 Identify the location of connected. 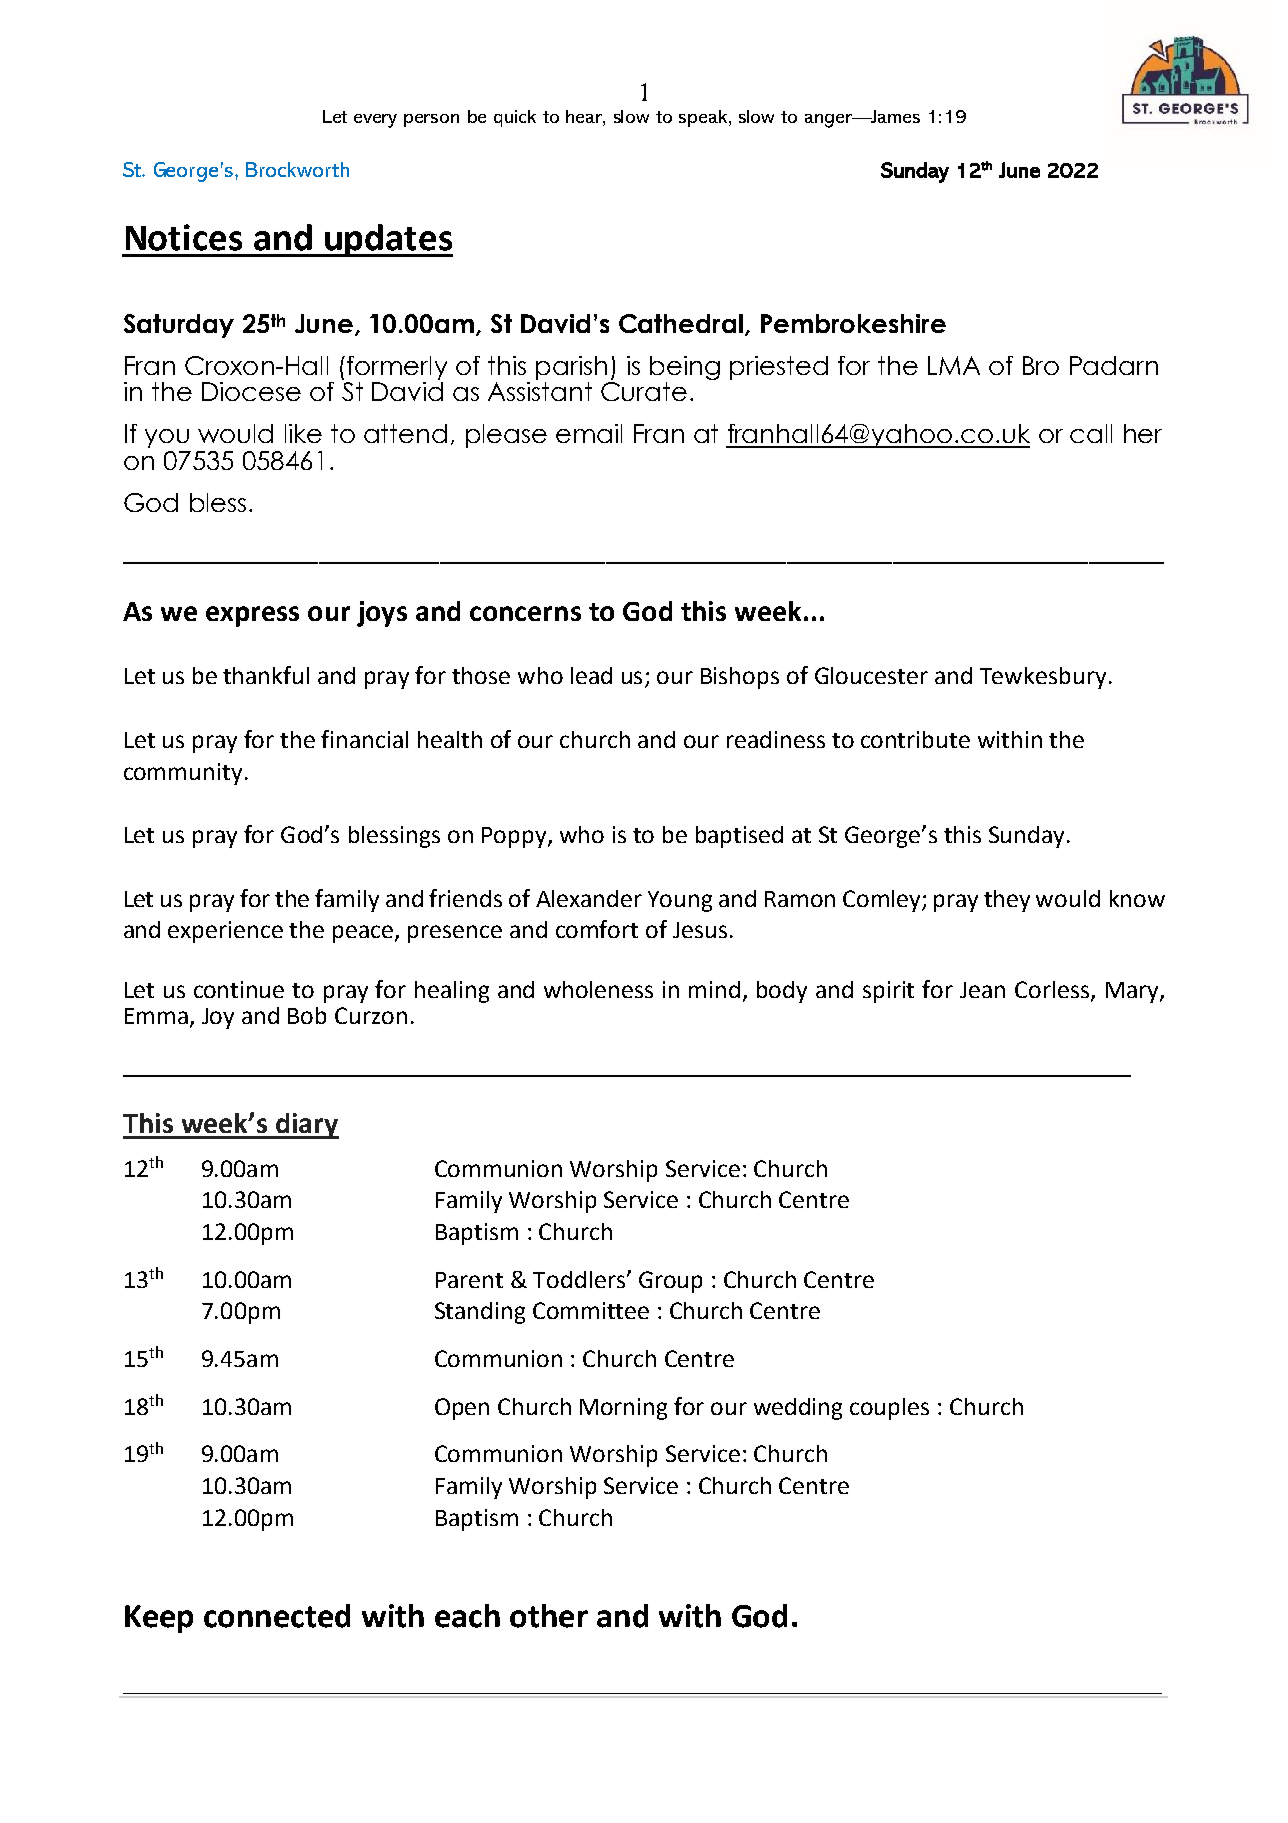
(277, 1616).
